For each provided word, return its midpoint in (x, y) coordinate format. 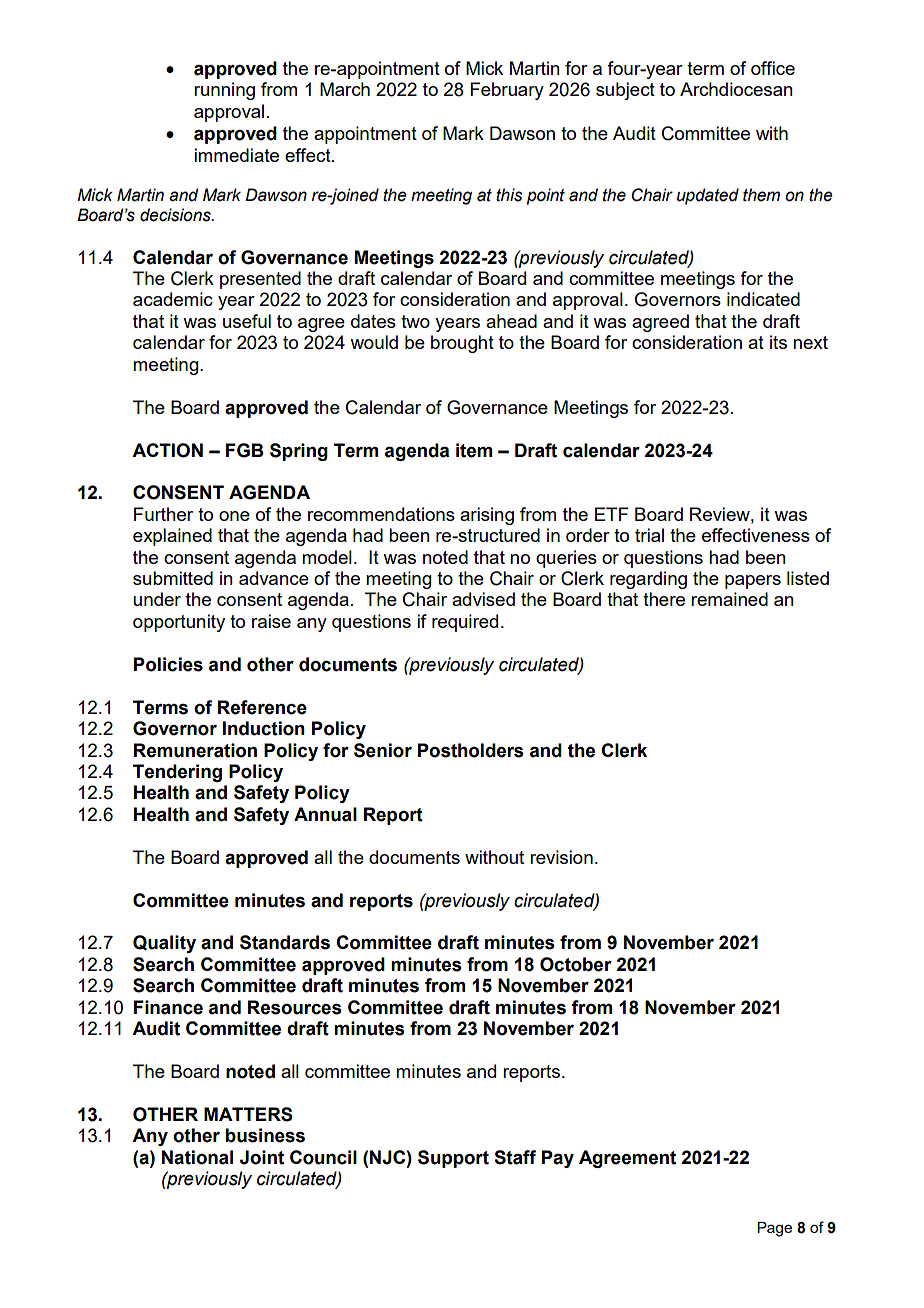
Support (453, 1159)
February (507, 91)
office (773, 68)
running (224, 91)
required (465, 623)
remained (729, 599)
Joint (262, 1157)
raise (271, 621)
